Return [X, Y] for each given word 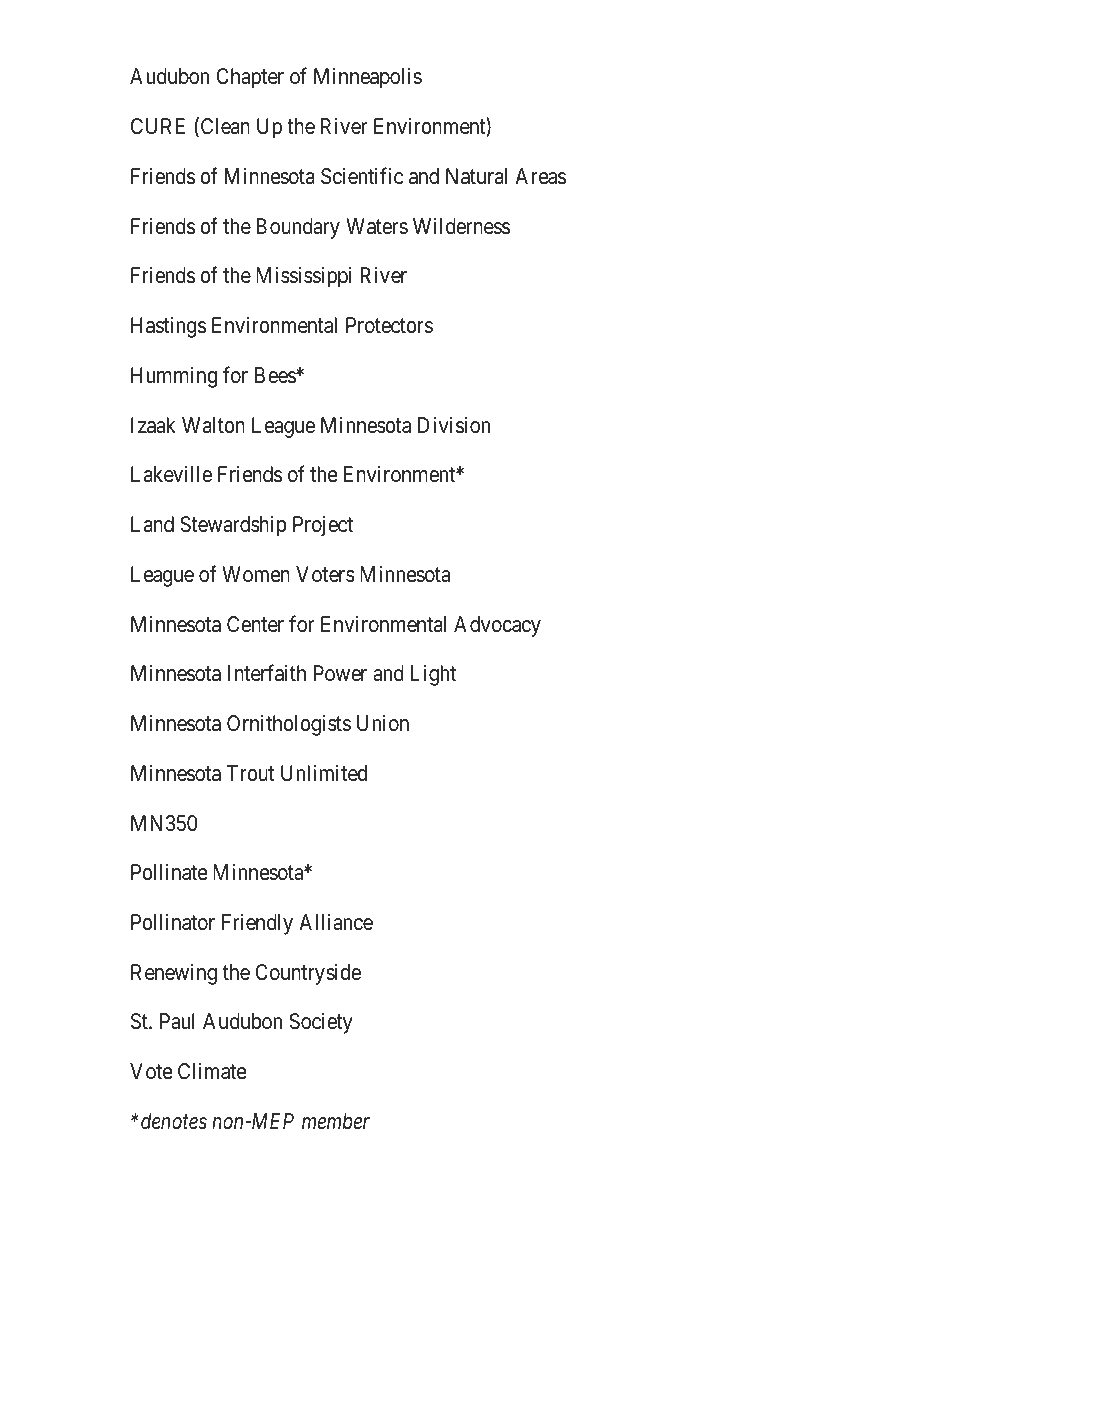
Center [255, 624]
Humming [174, 377]
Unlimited [324, 773]
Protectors [389, 325]
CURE [158, 126]
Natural [476, 176]
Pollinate [169, 872]
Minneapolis [368, 78]
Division [454, 425]
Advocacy [497, 626]
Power [340, 673]
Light [433, 675]
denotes [172, 1121]
